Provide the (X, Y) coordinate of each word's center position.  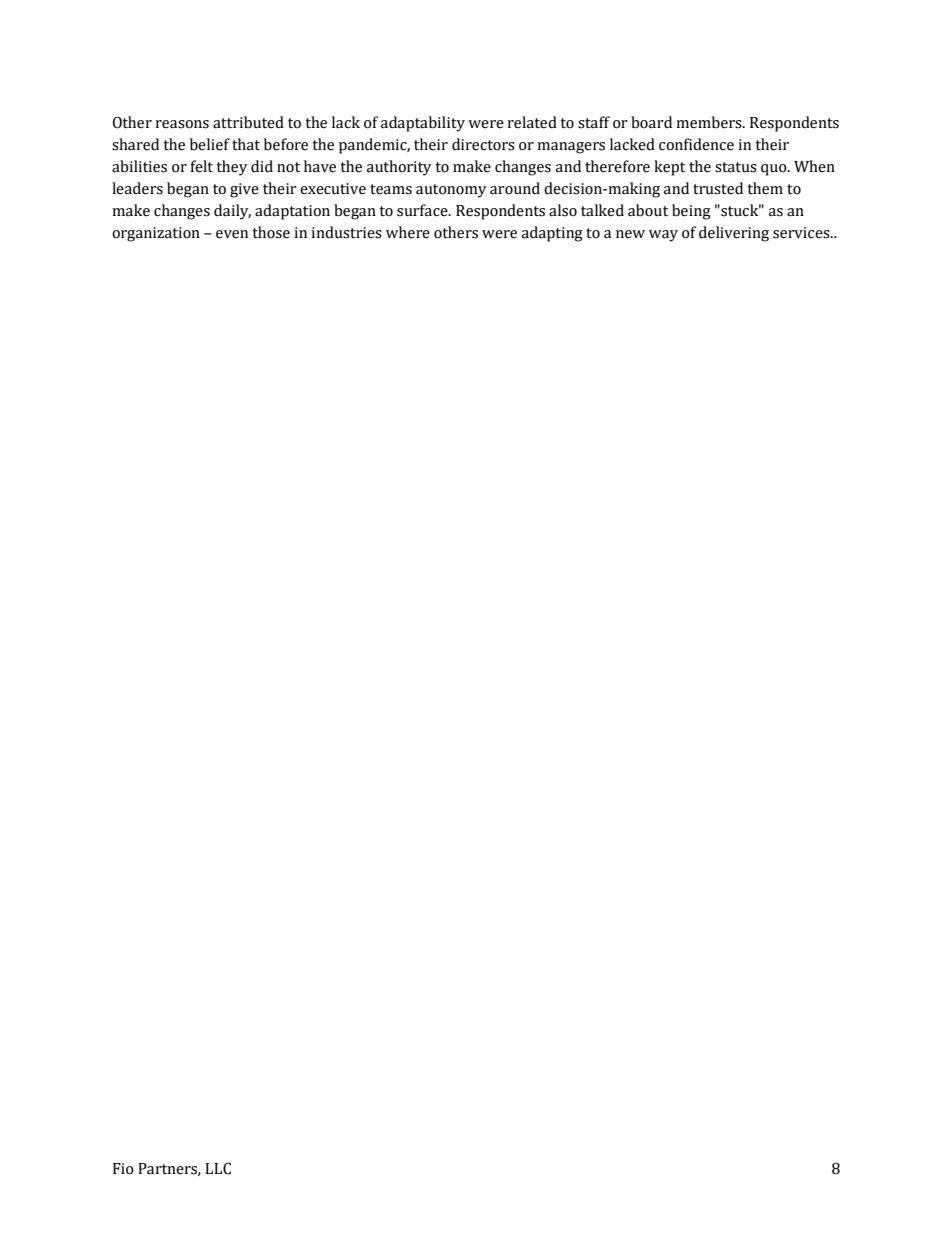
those (271, 232)
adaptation (292, 212)
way (663, 236)
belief (210, 144)
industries (346, 232)
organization (156, 234)
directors (483, 144)
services (802, 233)
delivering (734, 234)
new (630, 234)
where (408, 232)
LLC (218, 1168)
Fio (123, 1169)
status (736, 167)
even (232, 234)
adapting (552, 234)
